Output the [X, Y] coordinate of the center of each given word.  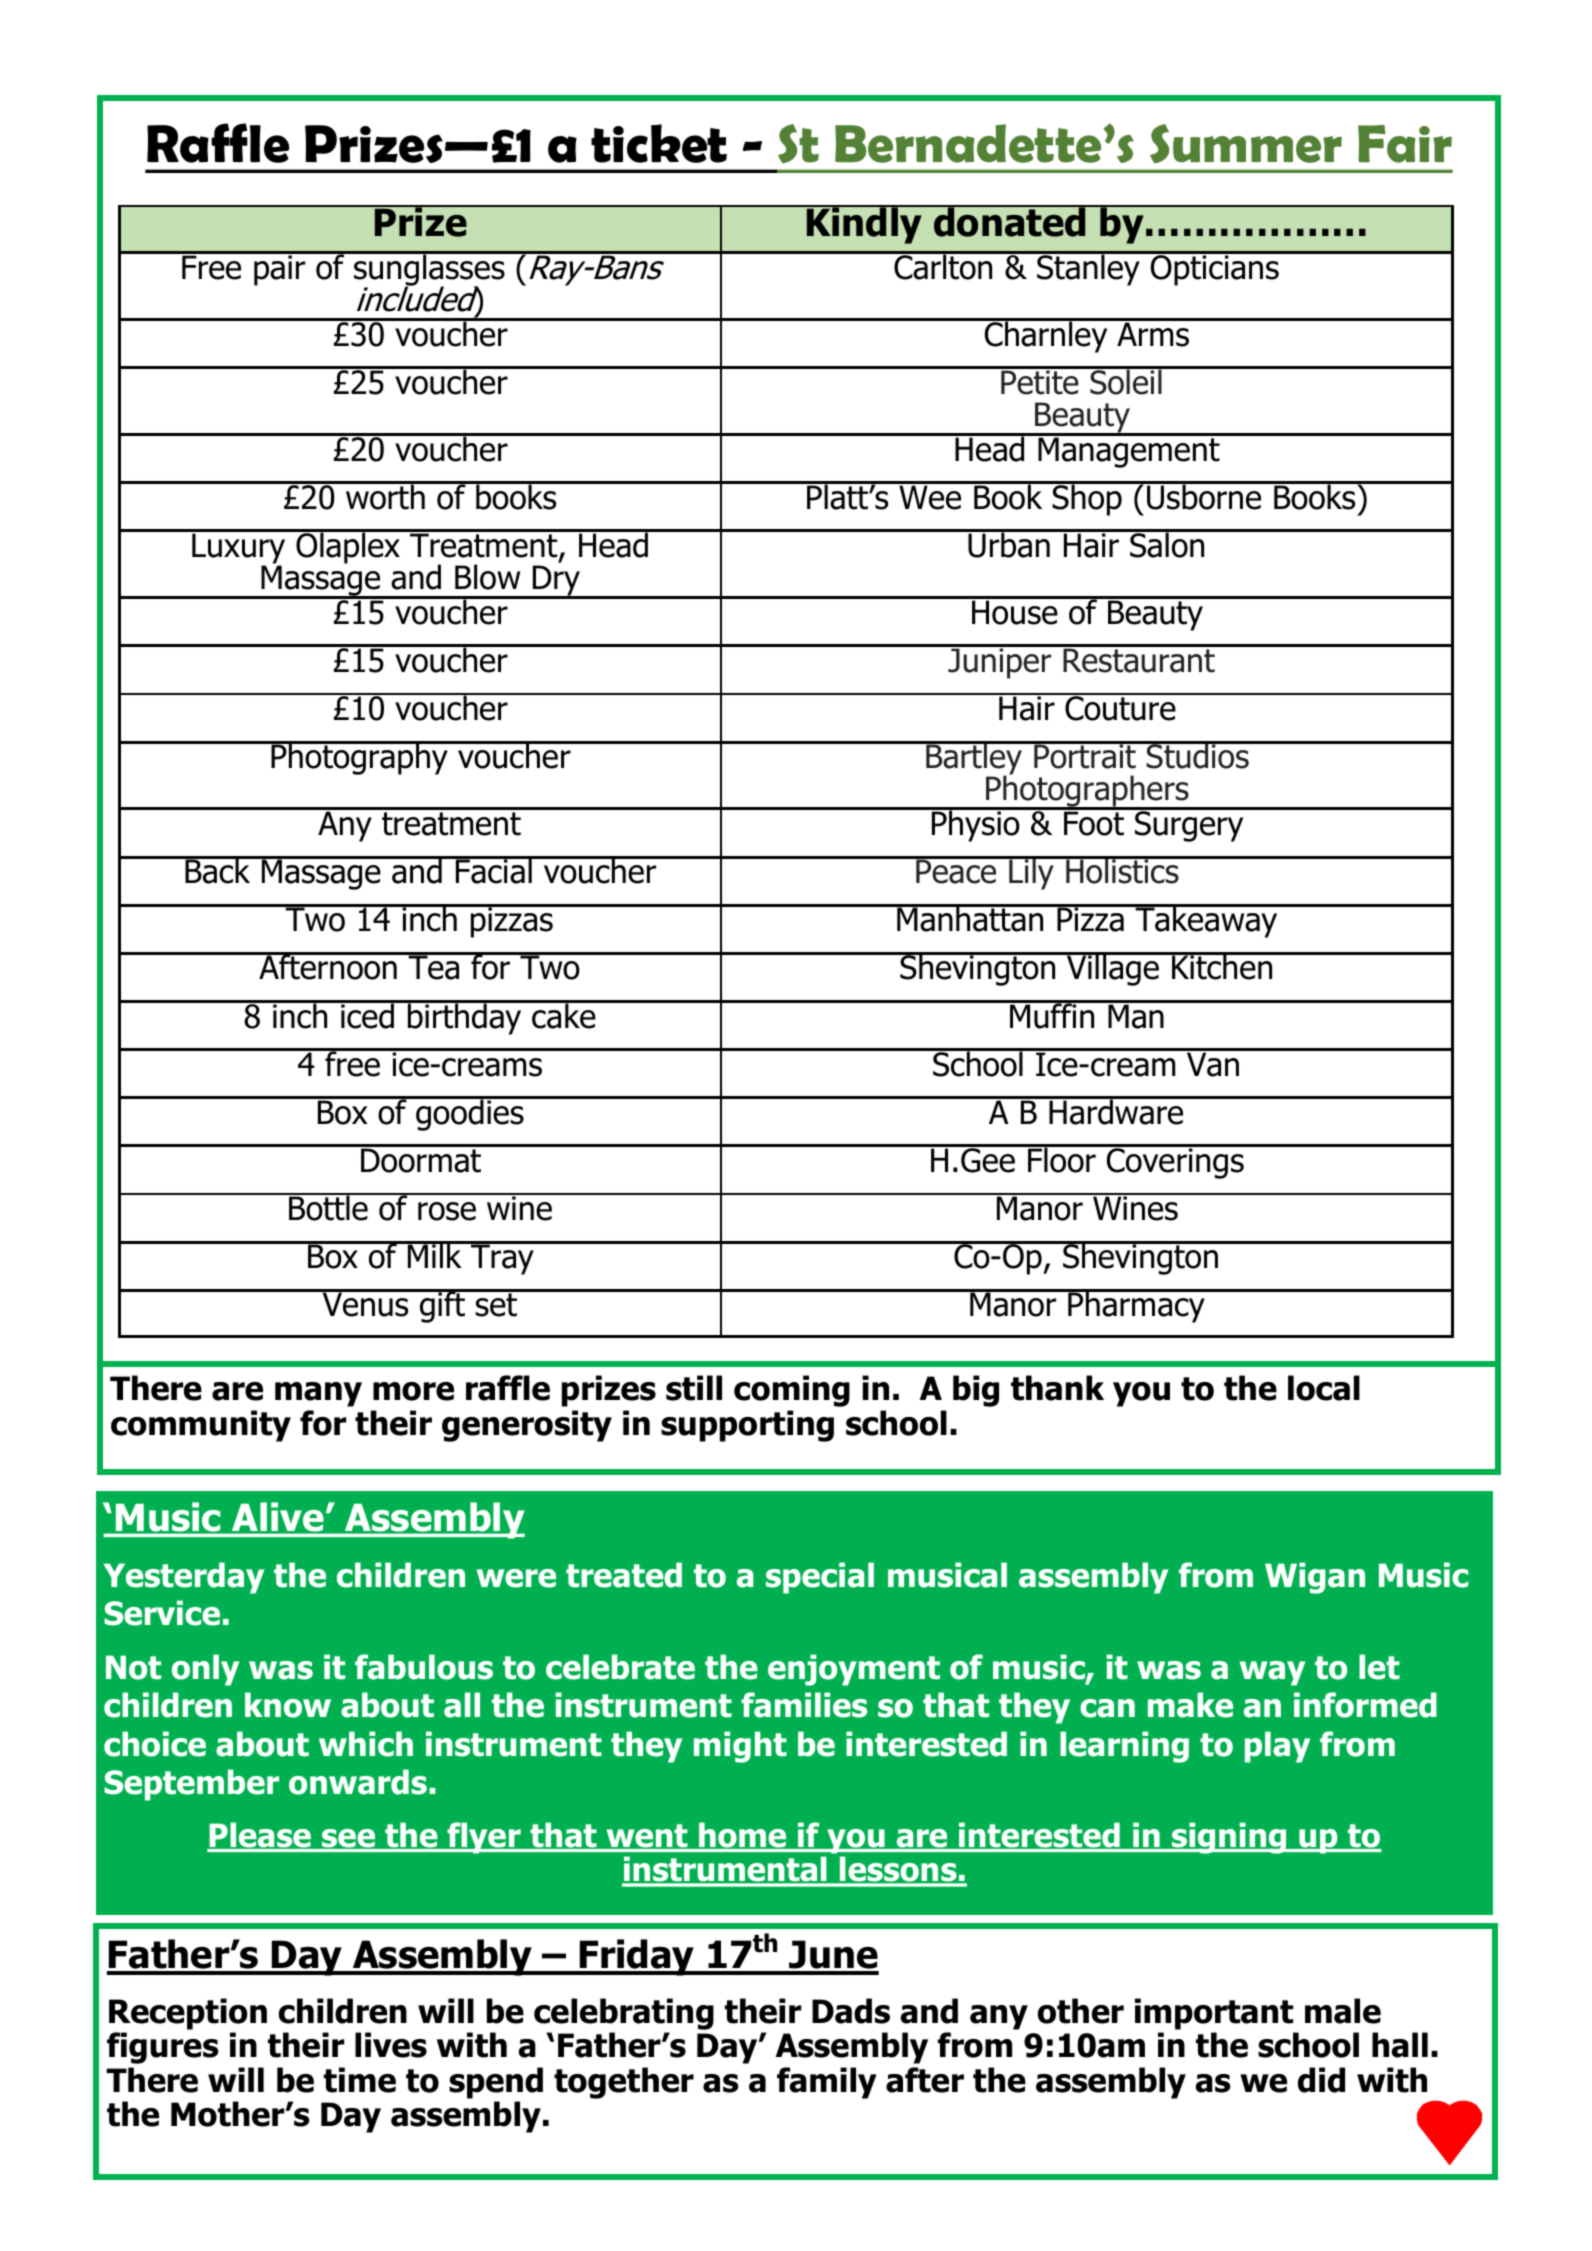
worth [385, 496]
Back [218, 870]
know [288, 1705]
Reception [188, 2014]
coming [792, 1391]
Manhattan [970, 918]
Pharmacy [1136, 1306]
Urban [1009, 544]
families [804, 1705]
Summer [1246, 143]
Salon [1167, 544]
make [1190, 1705]
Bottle [328, 1207]
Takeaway [1206, 921]
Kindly [865, 224]
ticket [659, 143]
